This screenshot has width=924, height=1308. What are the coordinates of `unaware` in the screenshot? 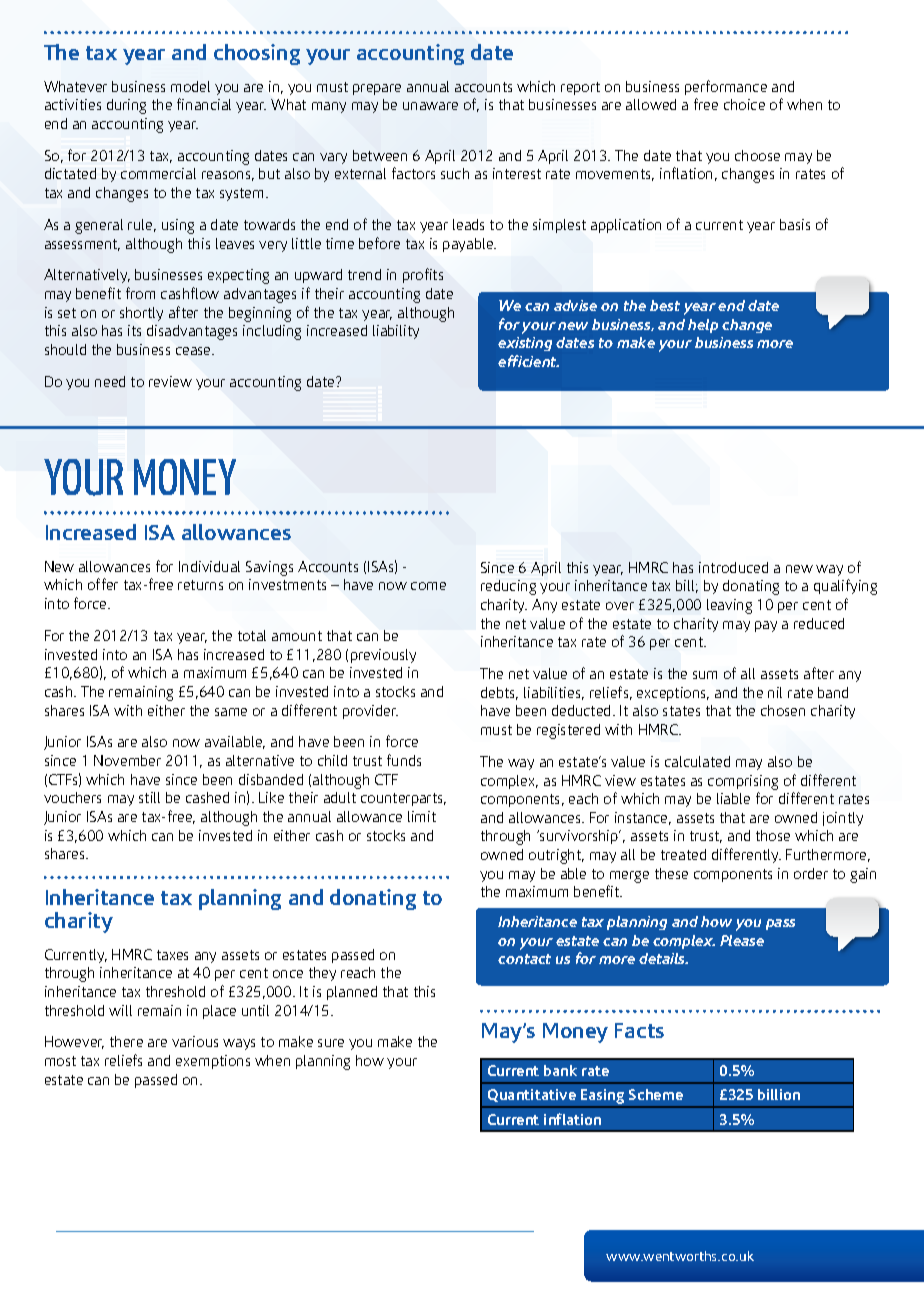 It's located at (430, 106).
